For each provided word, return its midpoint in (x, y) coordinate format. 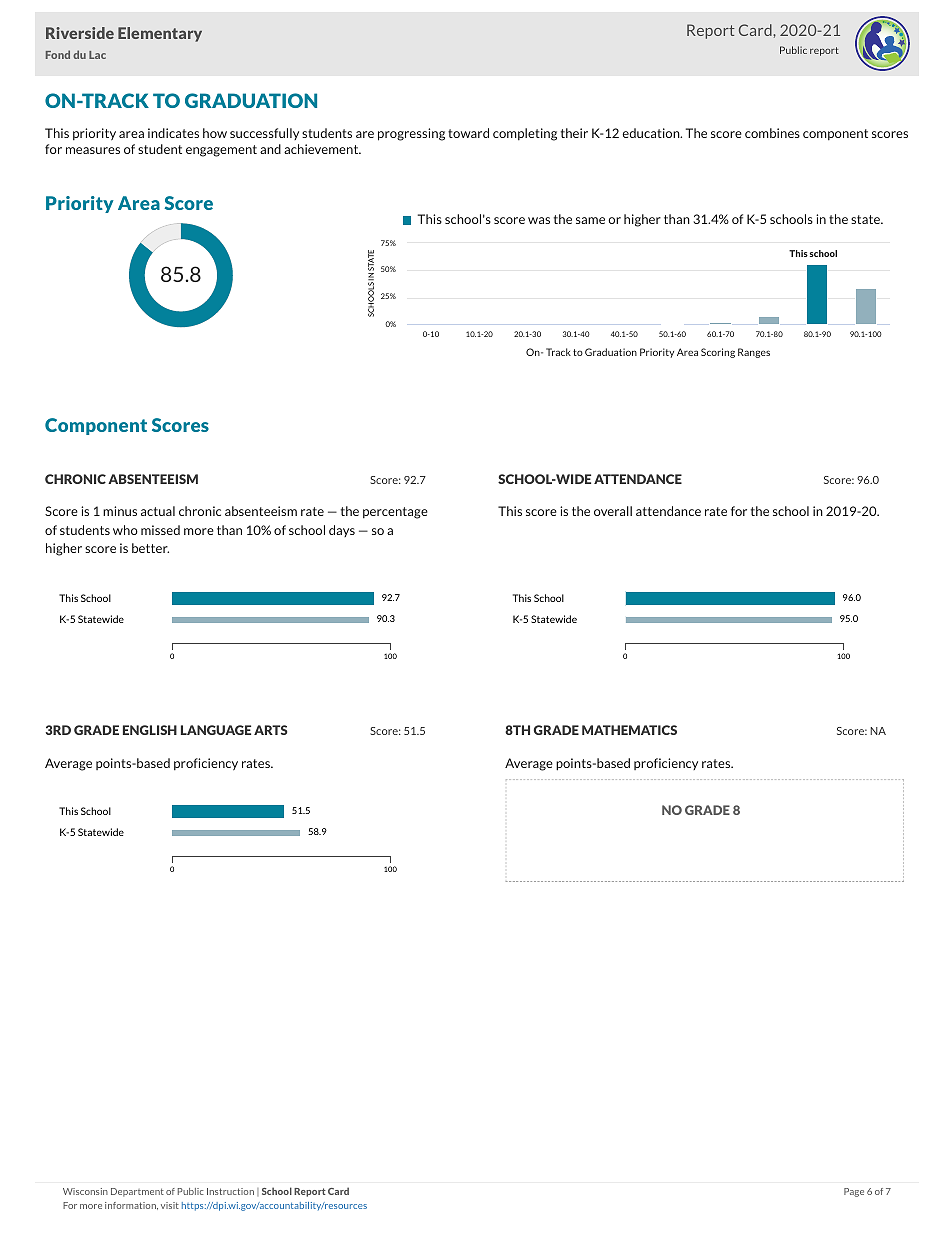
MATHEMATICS (629, 730)
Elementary (160, 34)
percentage (395, 513)
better (150, 548)
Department (137, 1192)
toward (468, 133)
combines (772, 133)
